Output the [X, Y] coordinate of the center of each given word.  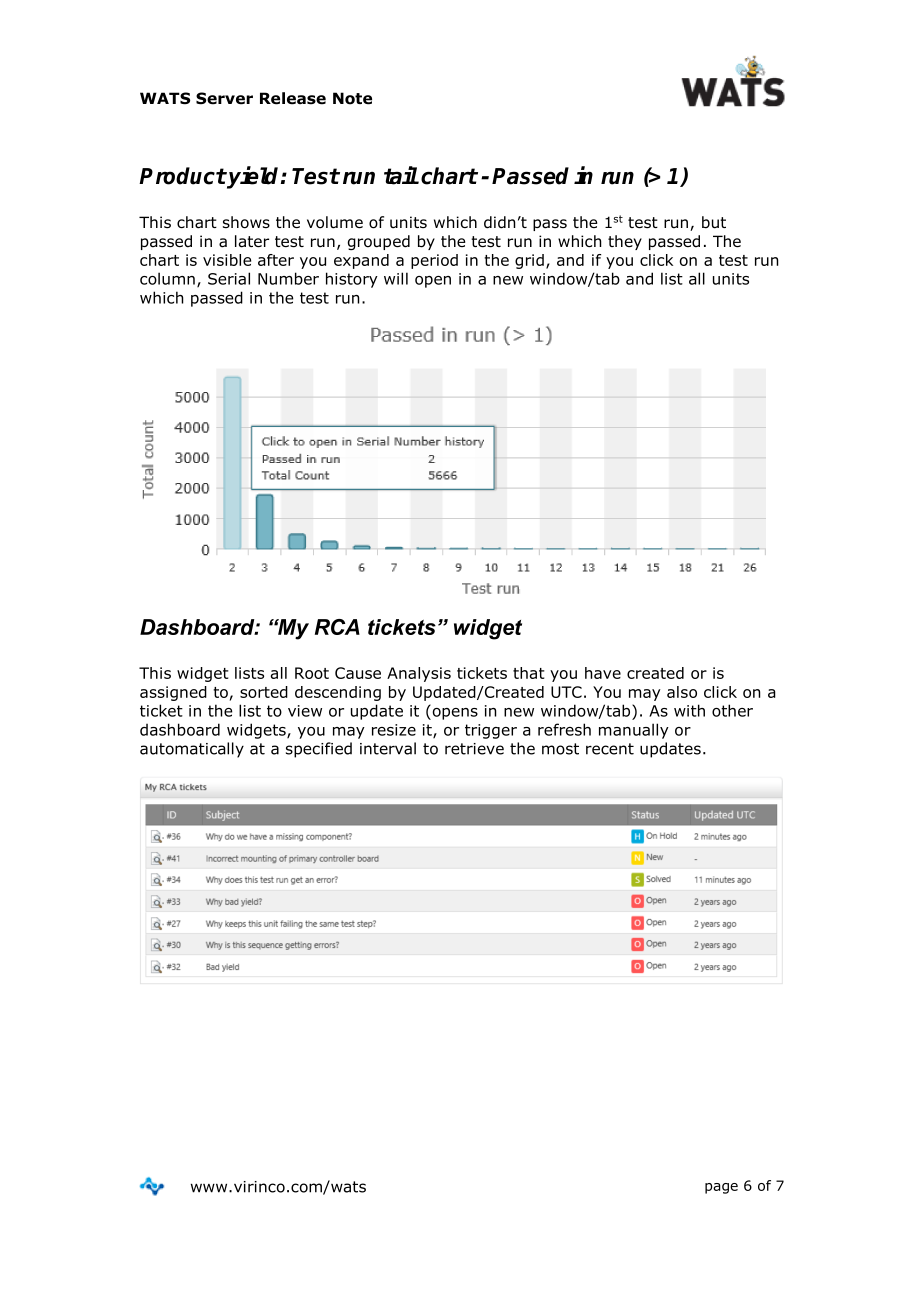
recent [610, 749]
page [721, 1188]
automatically [192, 750]
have [603, 673]
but [714, 222]
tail [401, 175]
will [396, 278]
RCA [337, 627]
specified [319, 750]
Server [224, 98]
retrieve [474, 749]
